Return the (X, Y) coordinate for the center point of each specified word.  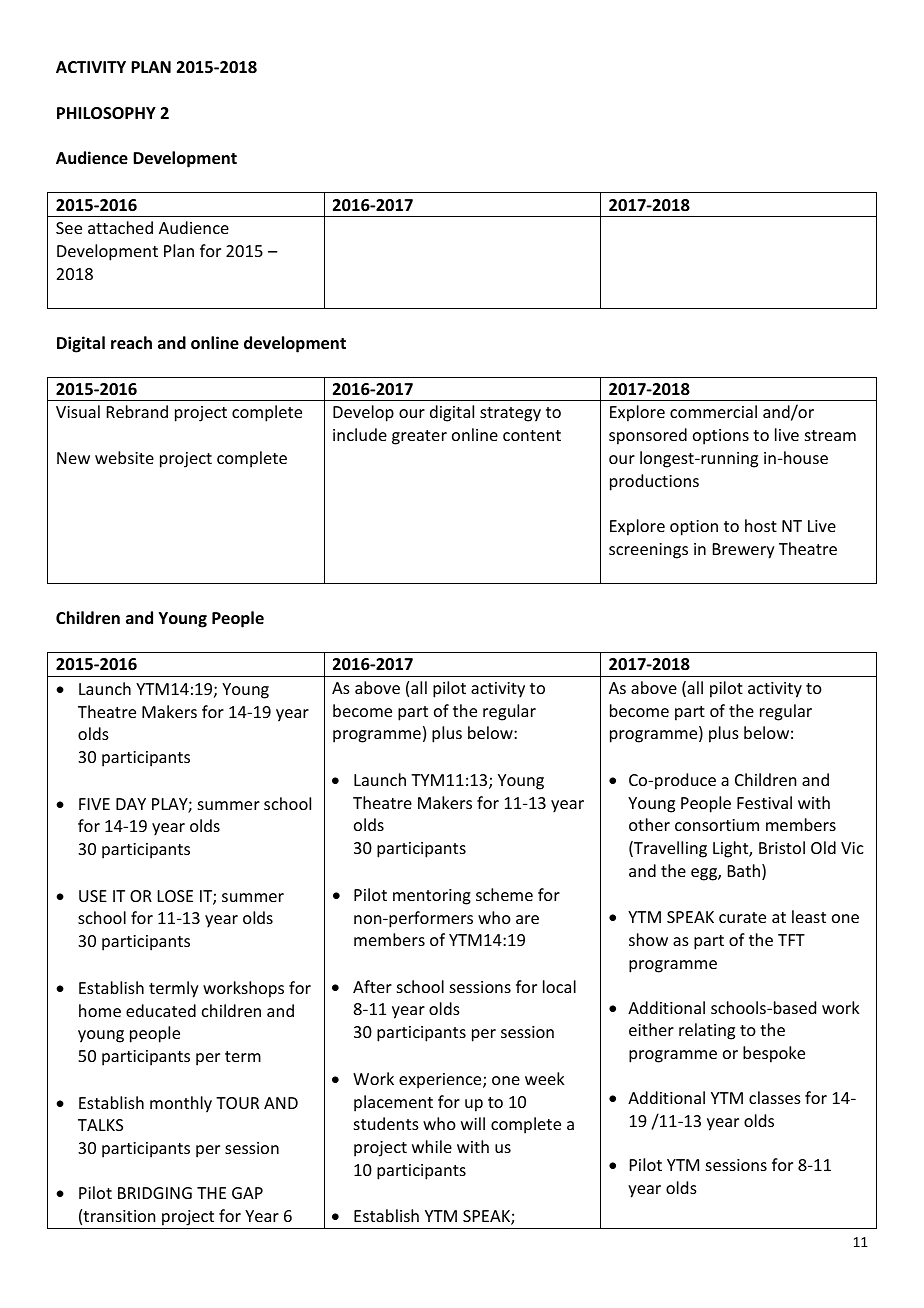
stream (830, 435)
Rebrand (137, 411)
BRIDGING (155, 1193)
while (432, 1146)
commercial (713, 411)
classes (775, 1097)
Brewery (744, 551)
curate (742, 917)
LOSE (175, 896)
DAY (131, 804)
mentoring (432, 897)
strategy (510, 414)
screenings (648, 551)
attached (120, 227)
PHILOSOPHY (106, 113)
